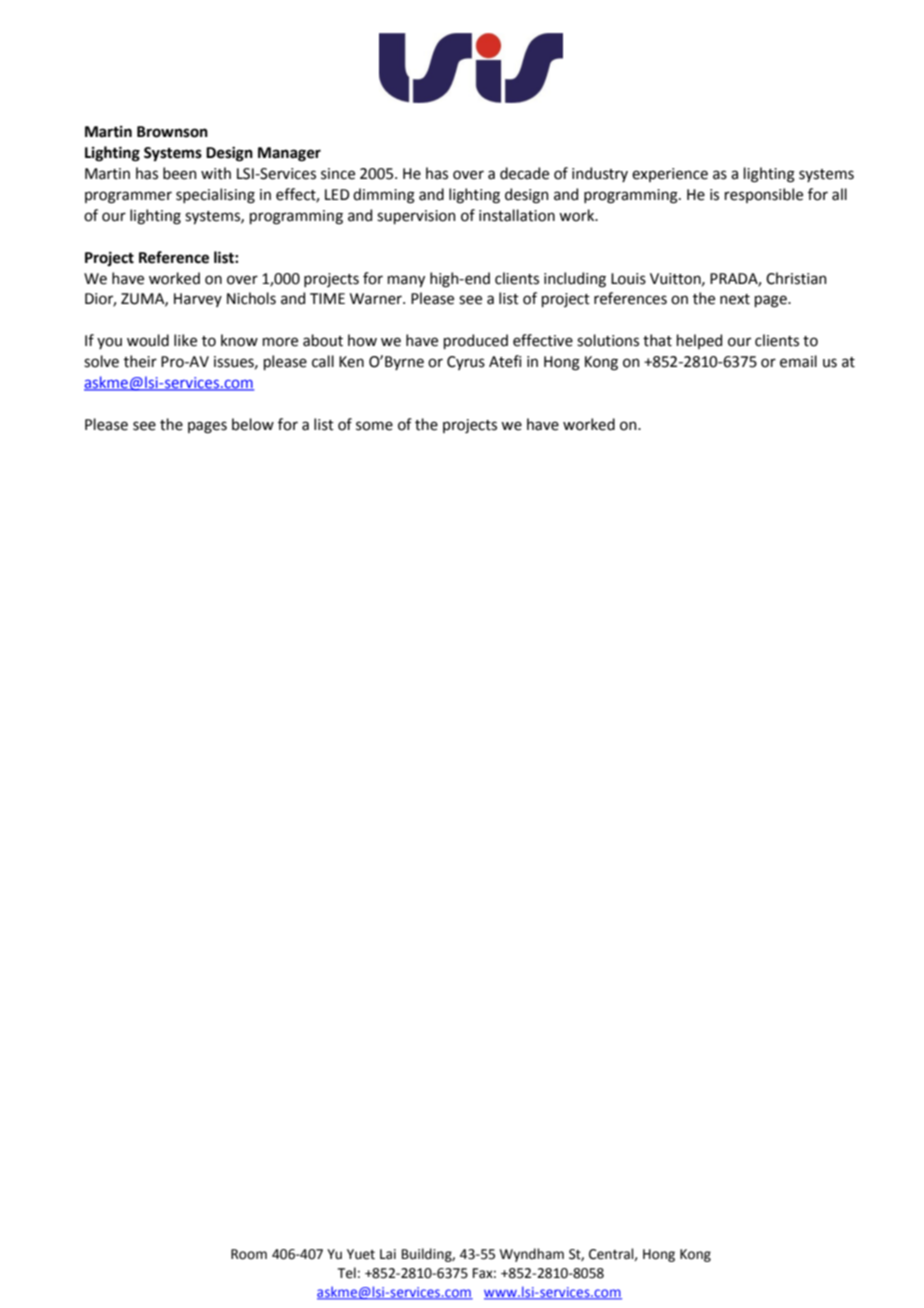 Image resolution: width=924 pixels, height=1308 pixels. I want to click on been, so click(180, 173).
